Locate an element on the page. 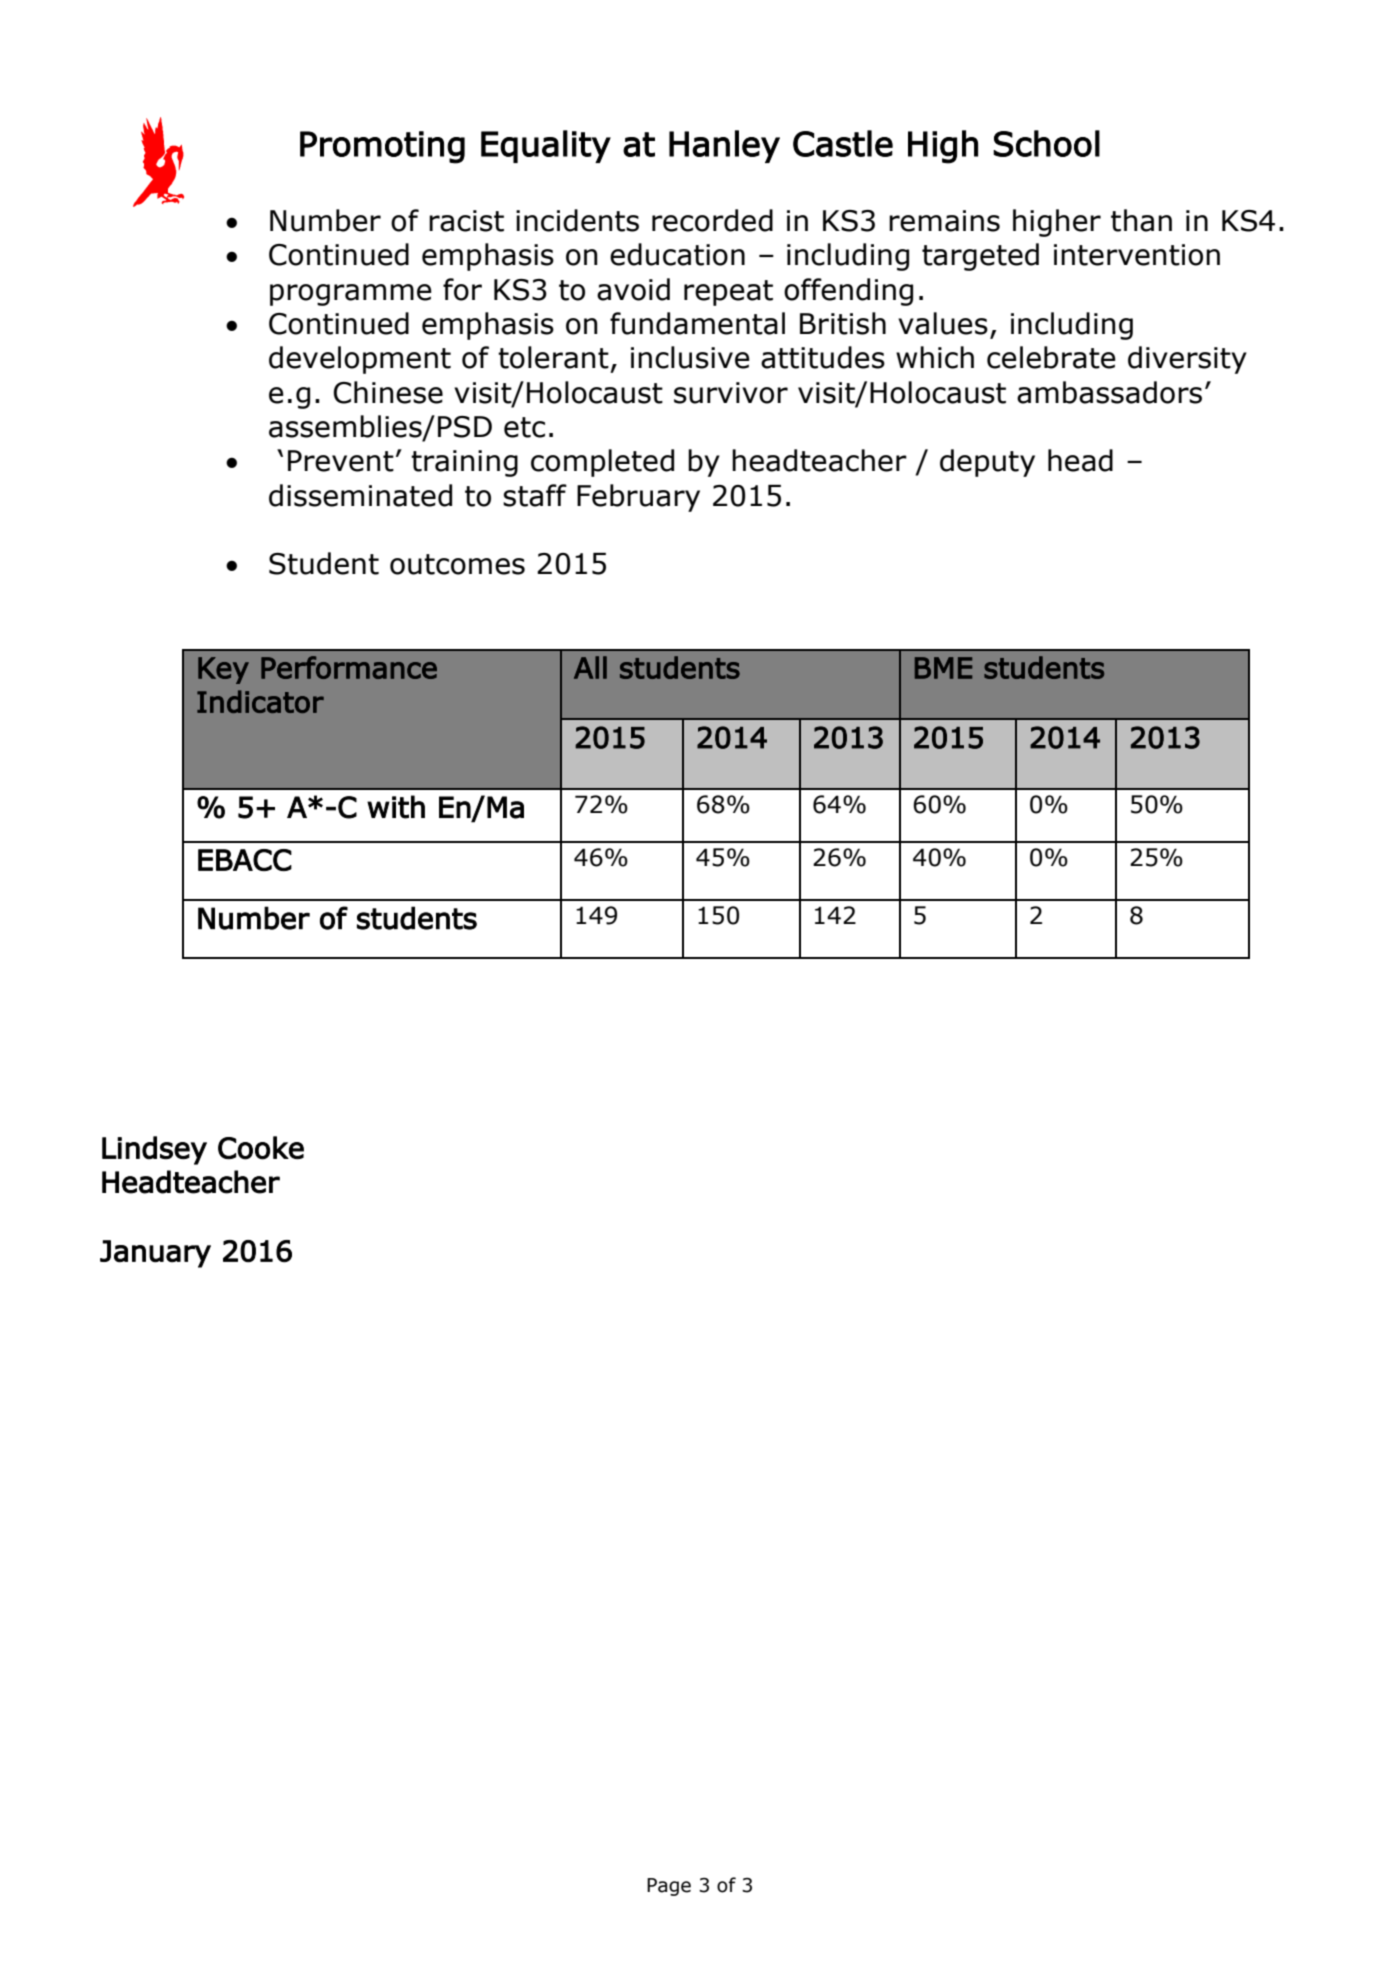 The height and width of the page is (1979, 1399). recorded is located at coordinates (712, 220).
